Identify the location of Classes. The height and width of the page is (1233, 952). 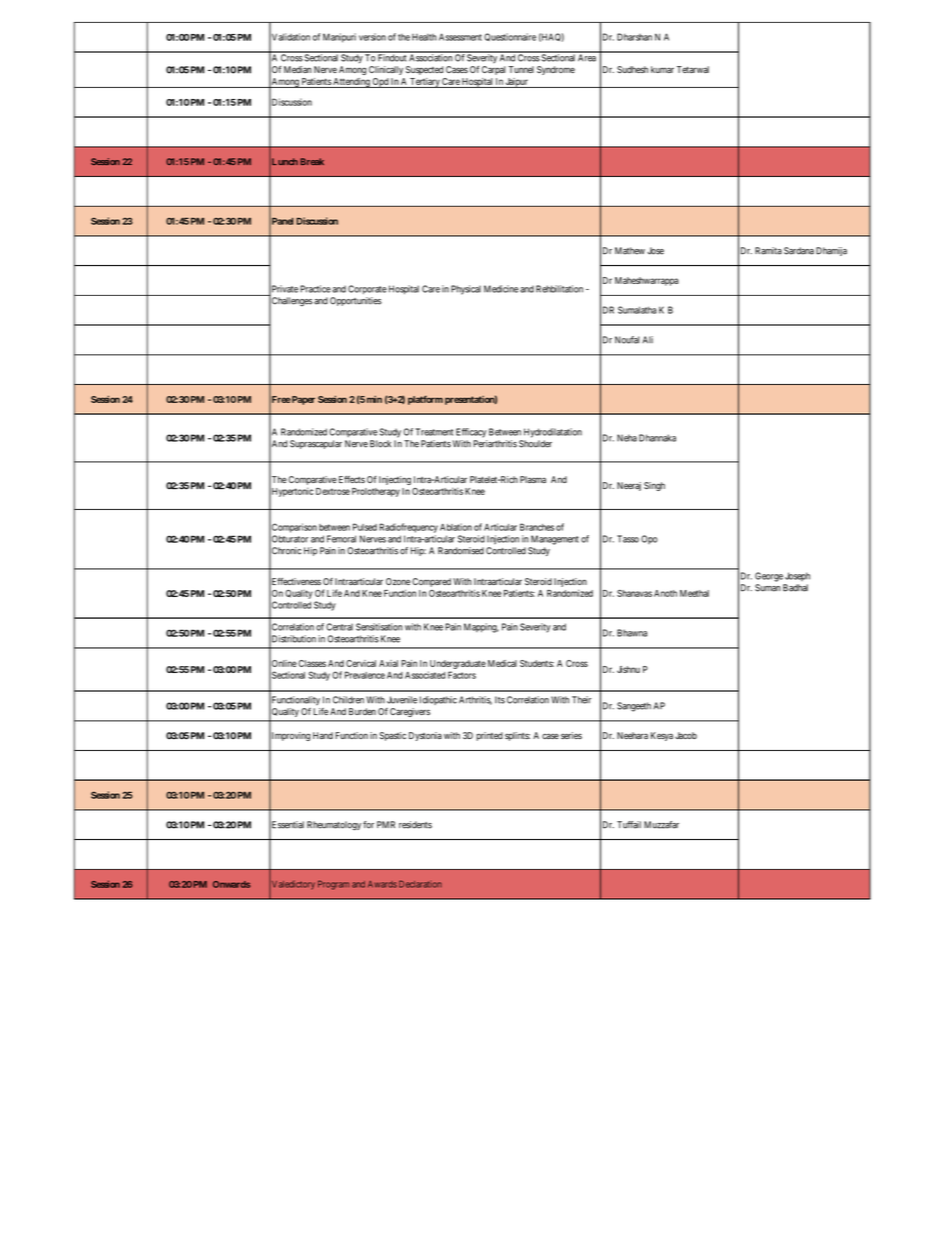
(312, 663).
